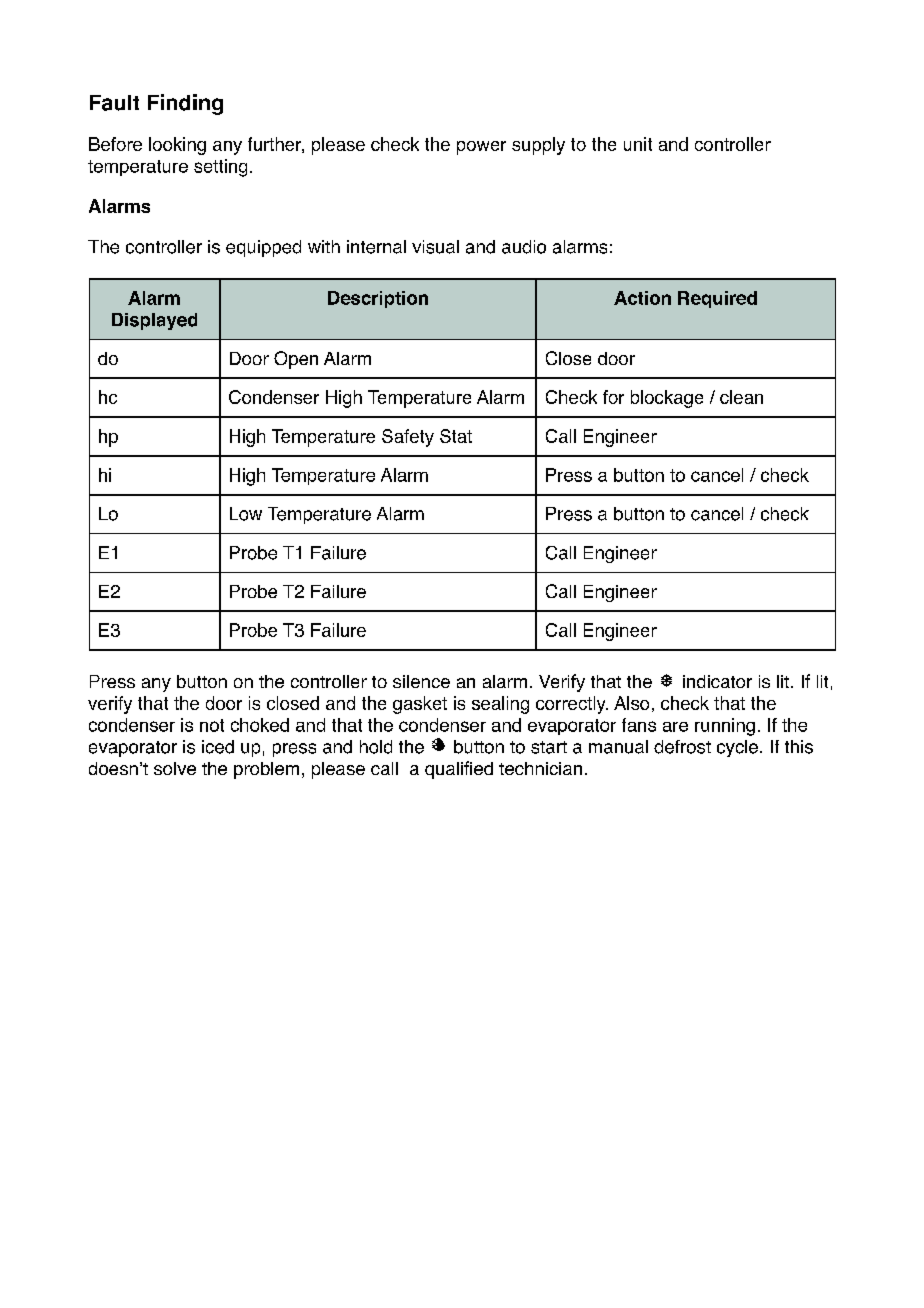 The width and height of the page is (924, 1308). I want to click on clean, so click(741, 397).
